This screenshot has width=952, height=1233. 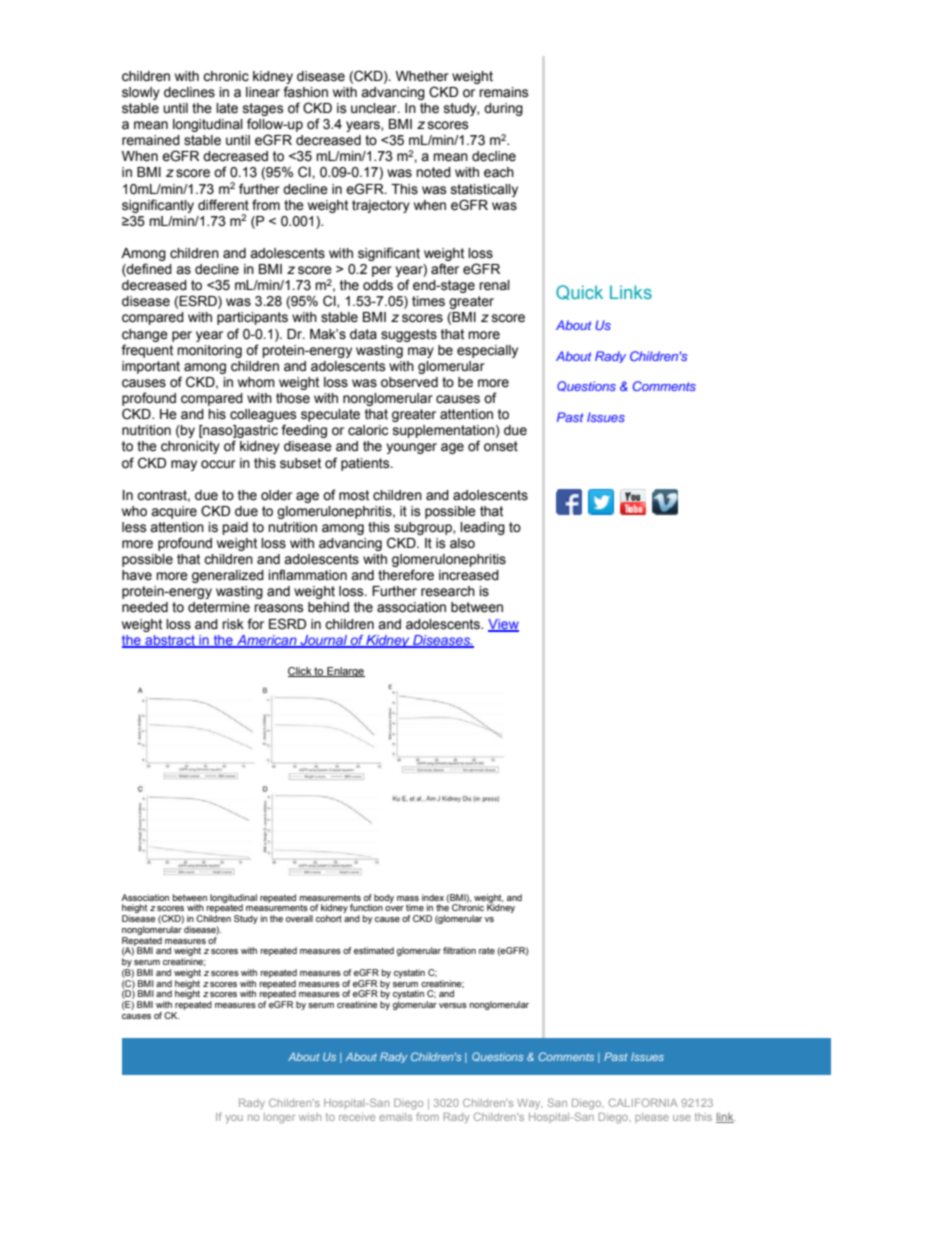 I want to click on unclear, so click(x=375, y=108).
